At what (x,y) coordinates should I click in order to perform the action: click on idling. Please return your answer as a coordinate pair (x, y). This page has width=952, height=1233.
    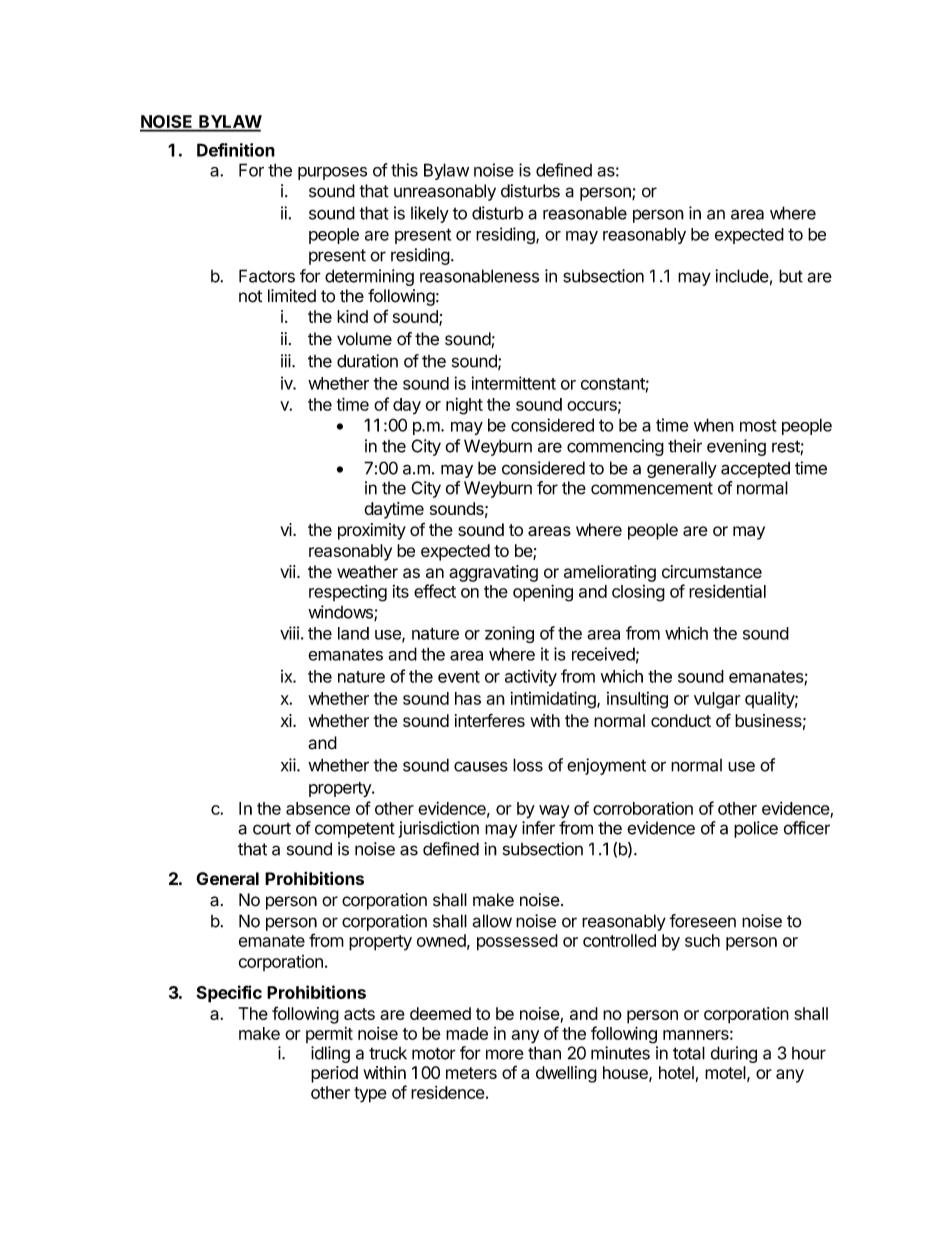
    Looking at the image, I should click on (330, 1054).
